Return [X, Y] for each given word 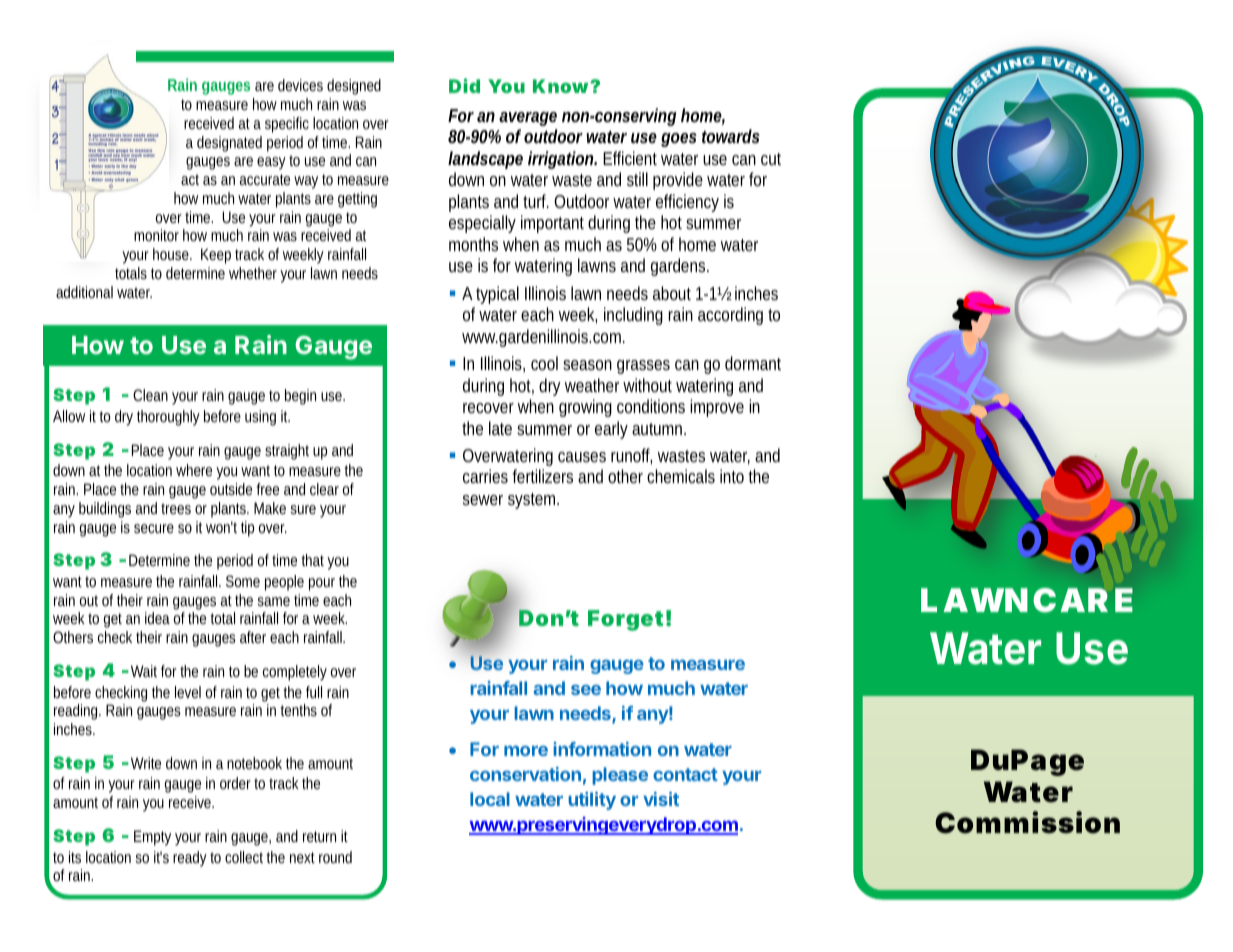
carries [485, 476]
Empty [152, 838]
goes [679, 140]
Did [464, 85]
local [490, 799]
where [194, 470]
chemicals [681, 476]
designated [229, 144]
